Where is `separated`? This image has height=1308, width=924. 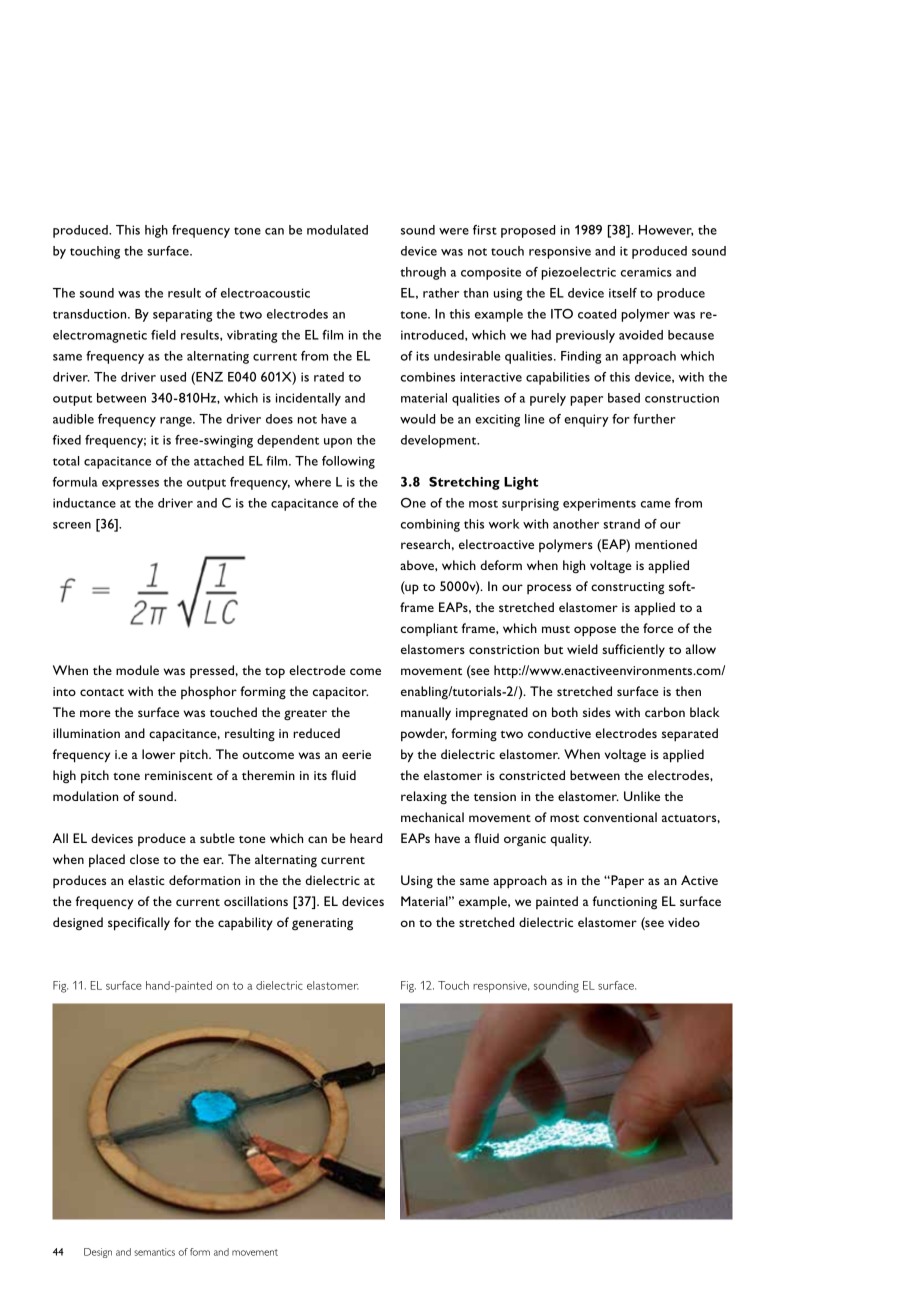 separated is located at coordinates (690, 735).
